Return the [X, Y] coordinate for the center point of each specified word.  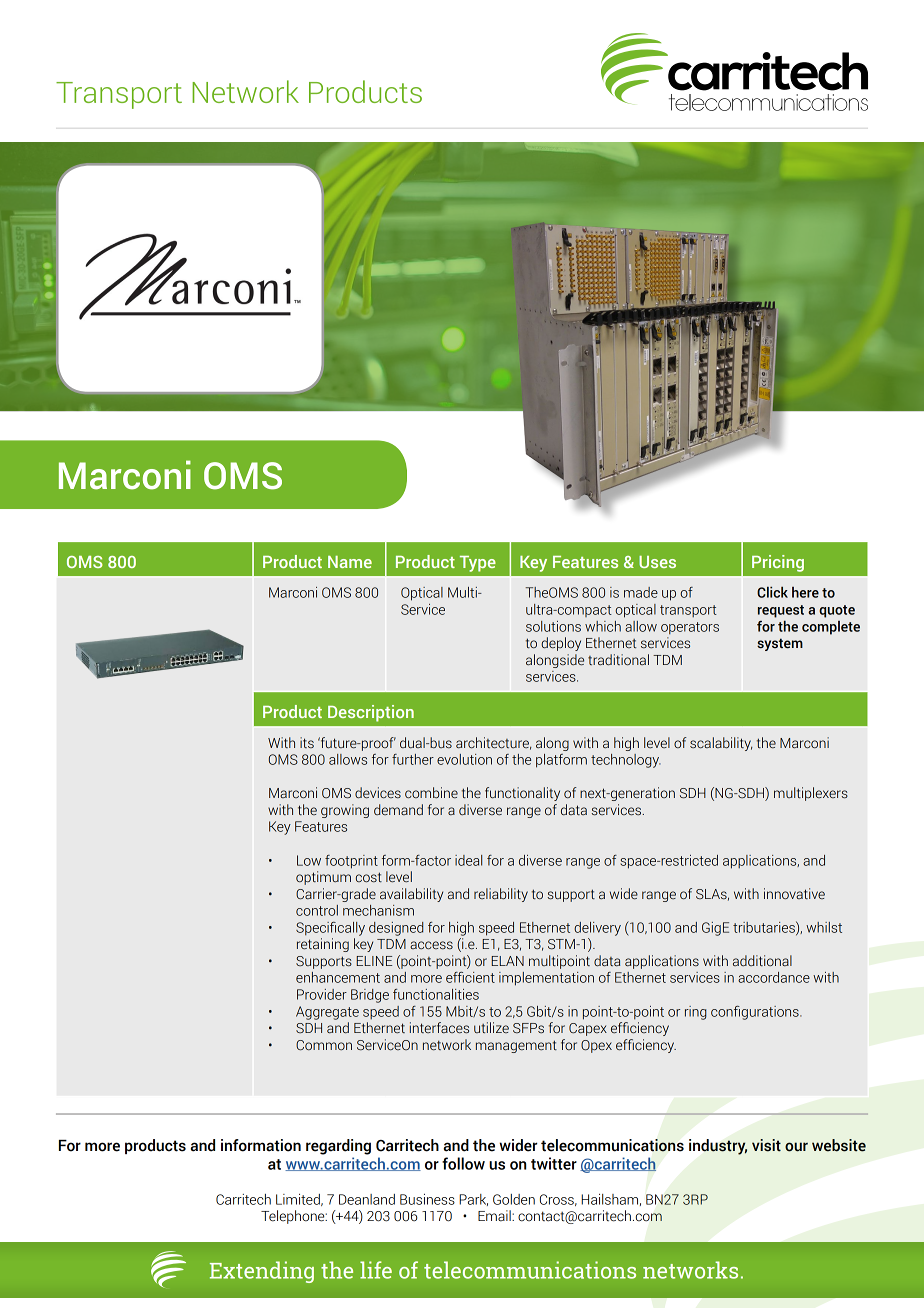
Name [350, 562]
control [317, 910]
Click [772, 592]
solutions [553, 626]
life [376, 1270]
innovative [794, 894]
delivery [597, 929]
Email [495, 1216]
